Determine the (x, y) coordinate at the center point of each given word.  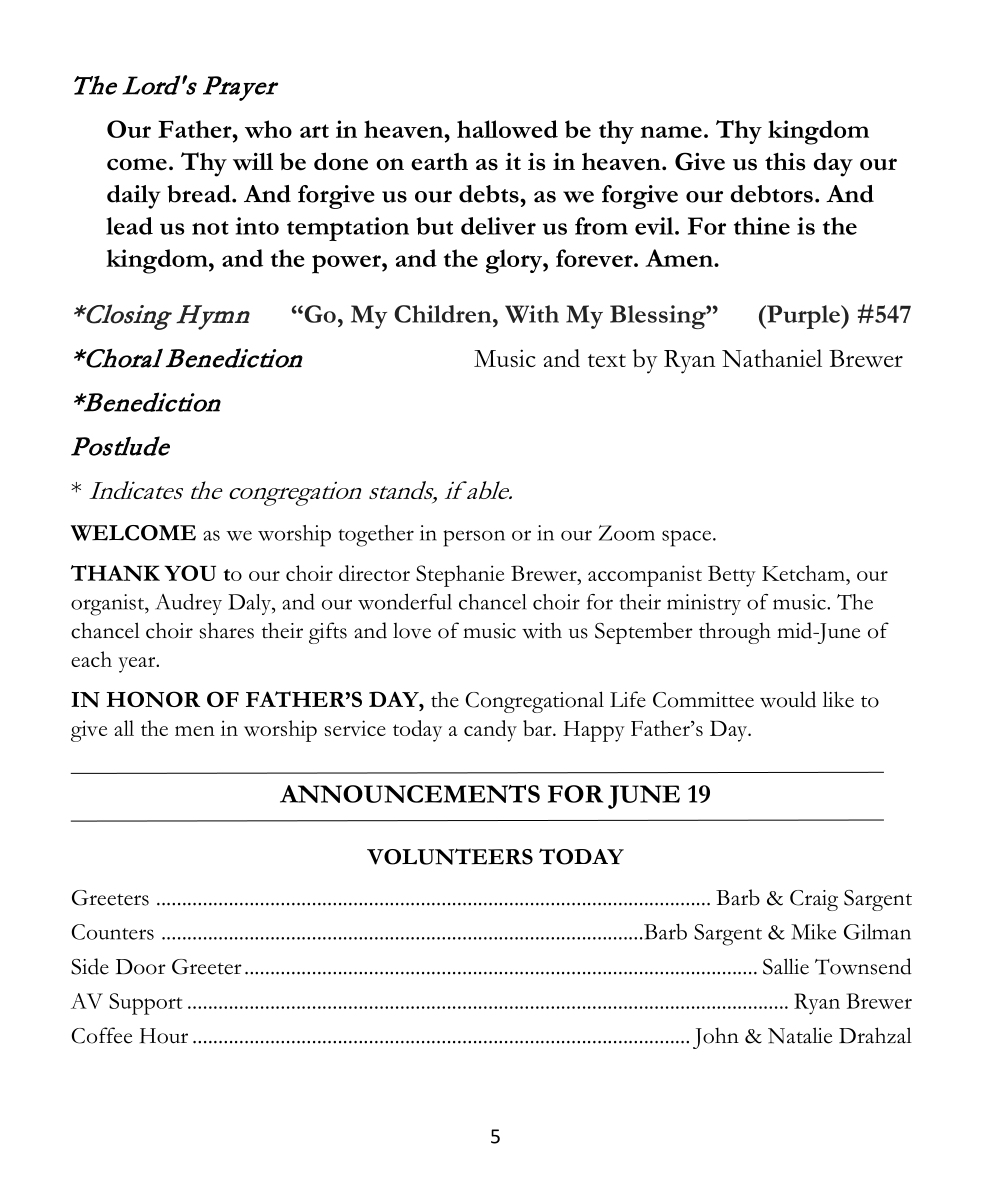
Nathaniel (772, 358)
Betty (732, 576)
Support (146, 1004)
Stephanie (460, 576)
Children (444, 314)
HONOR (153, 699)
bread (200, 194)
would (788, 699)
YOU (190, 573)
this (785, 162)
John (716, 1038)
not (210, 228)
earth (439, 161)
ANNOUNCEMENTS (410, 793)
